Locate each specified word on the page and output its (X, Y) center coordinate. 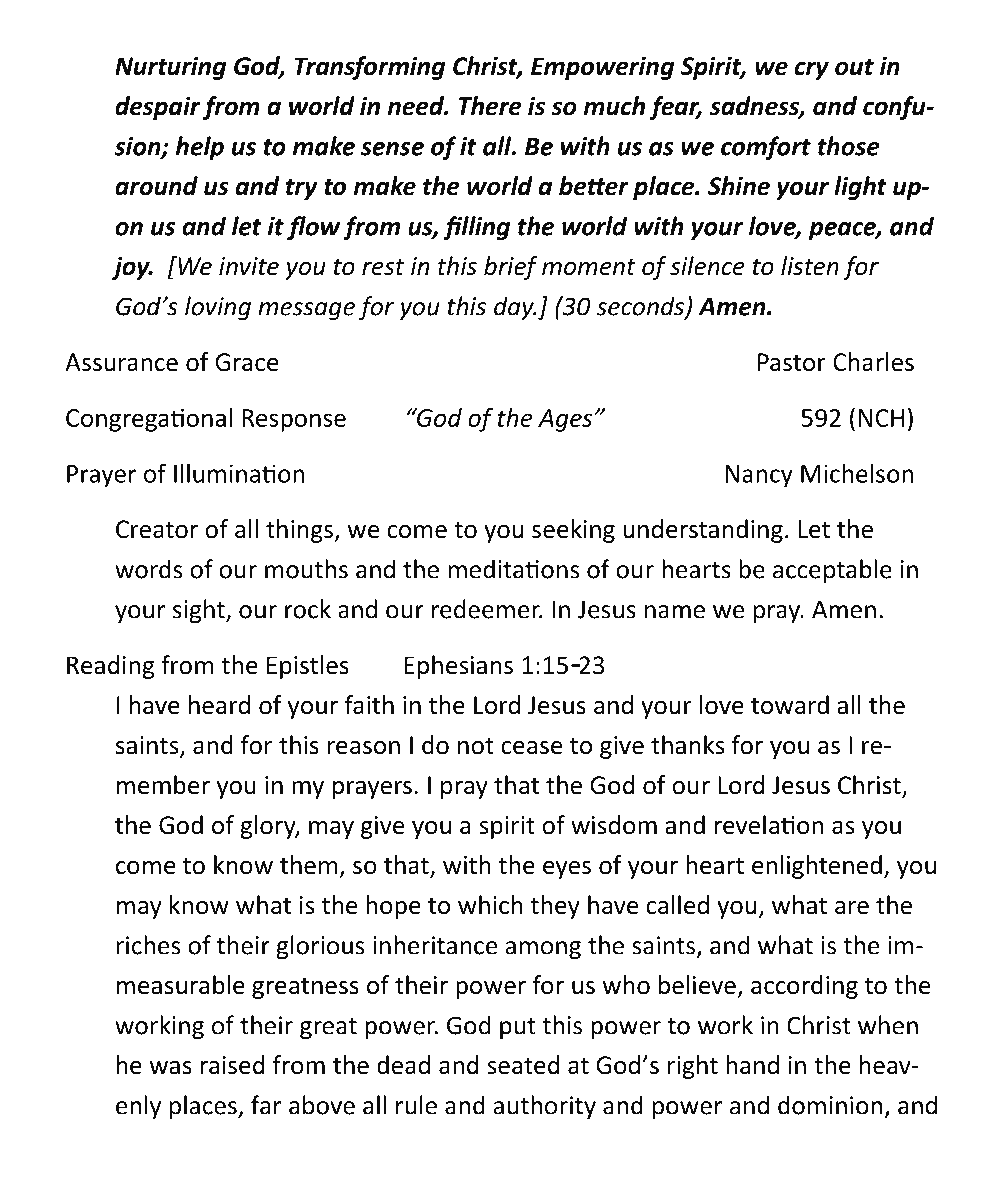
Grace (246, 362)
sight (200, 611)
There (490, 106)
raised (233, 1065)
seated (523, 1065)
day (515, 308)
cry (812, 70)
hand (752, 1065)
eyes (567, 870)
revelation (769, 825)
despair (158, 108)
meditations (514, 569)
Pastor (792, 362)
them (308, 865)
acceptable (832, 571)
